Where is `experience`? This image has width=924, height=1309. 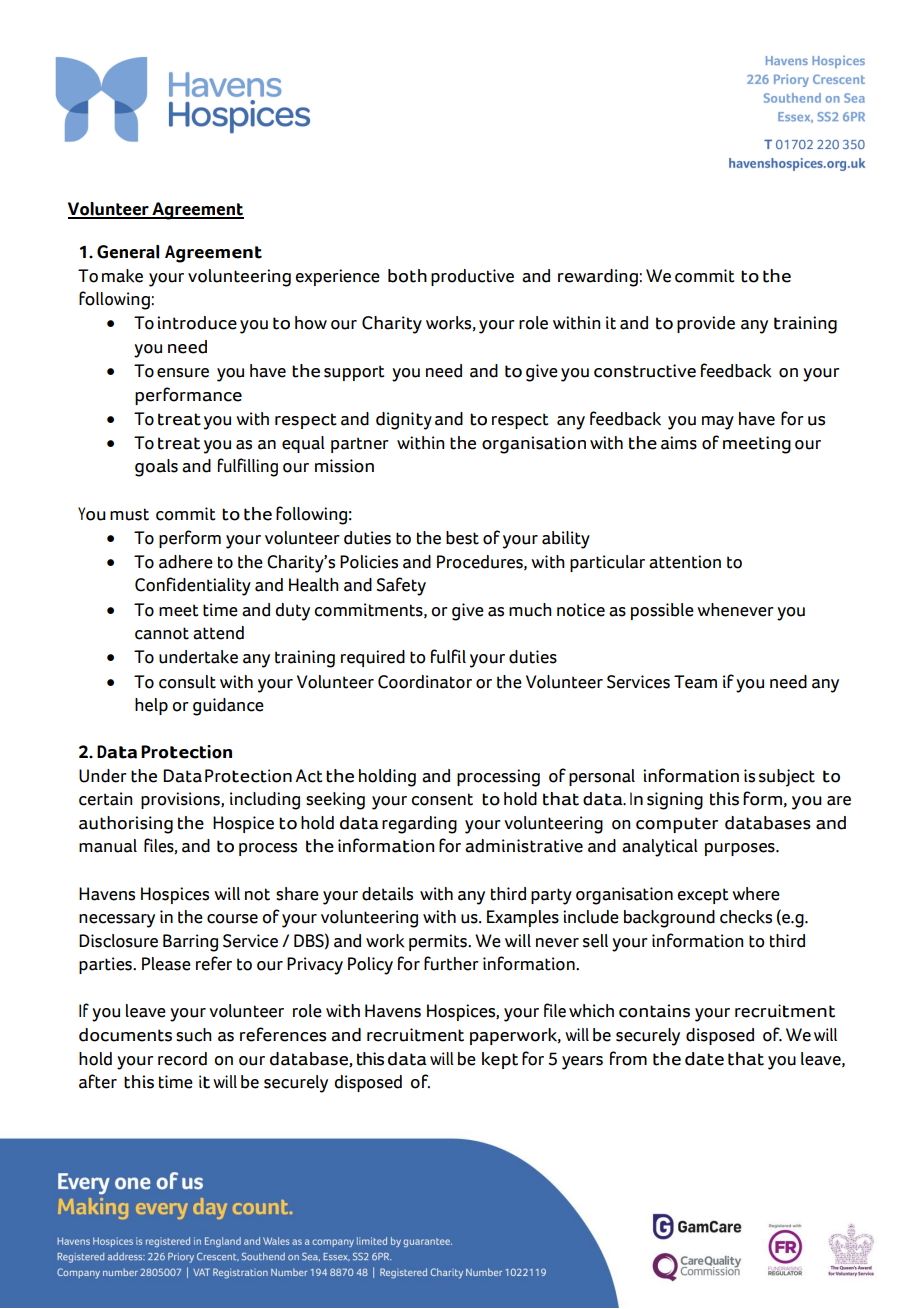 experience is located at coordinates (337, 277).
